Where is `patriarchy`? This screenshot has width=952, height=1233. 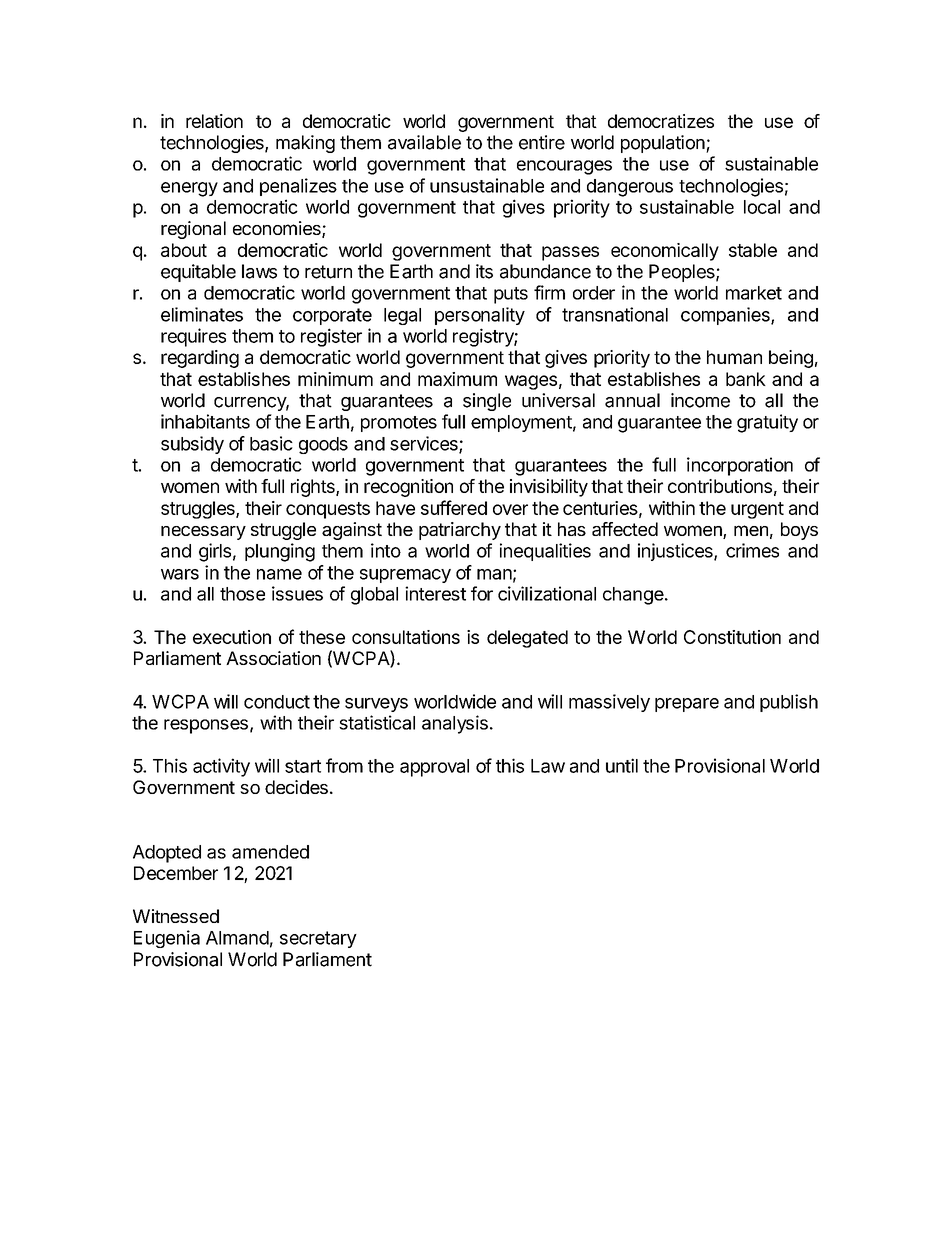 patriarchy is located at coordinates (460, 531).
